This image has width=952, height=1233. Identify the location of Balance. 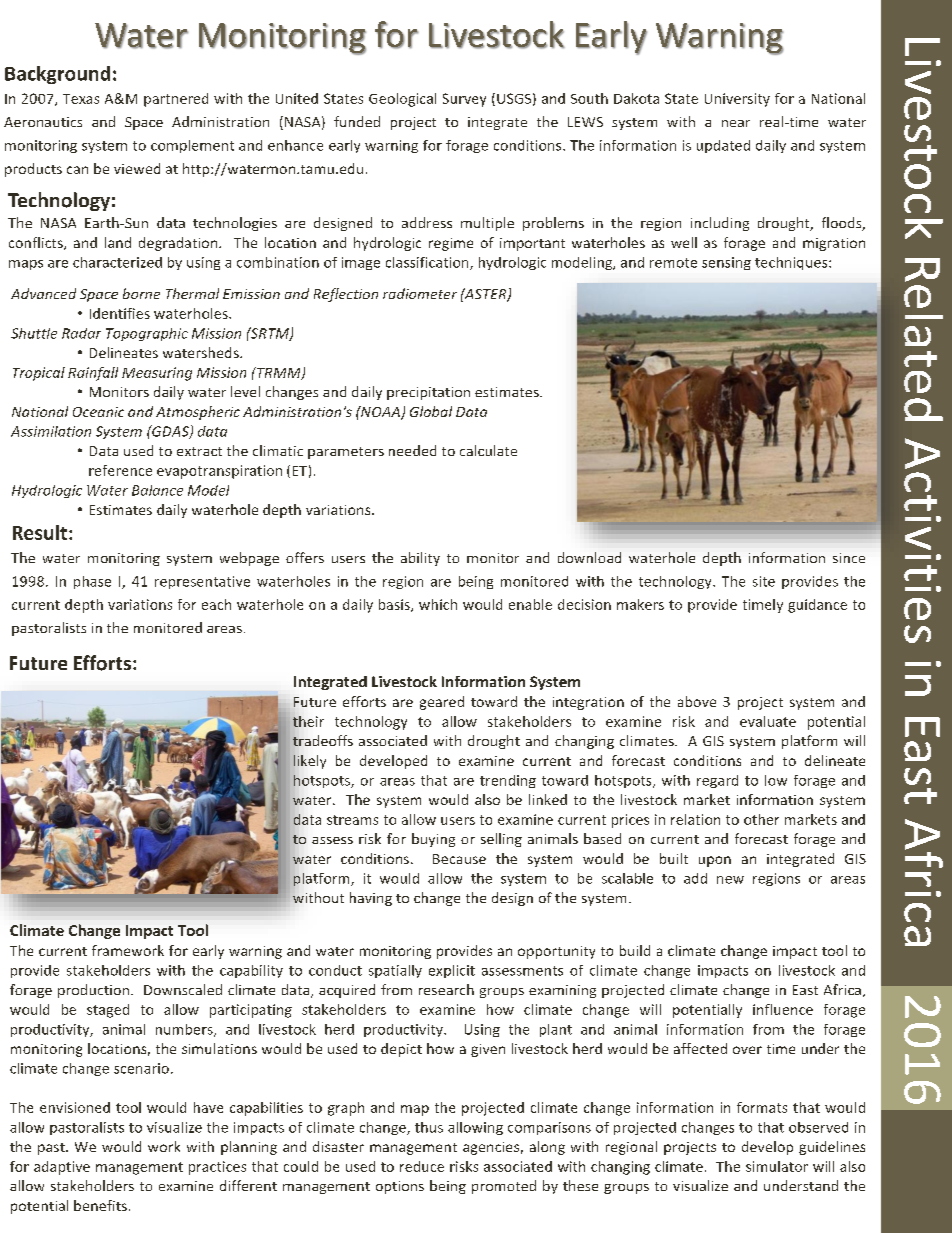
(157, 490).
